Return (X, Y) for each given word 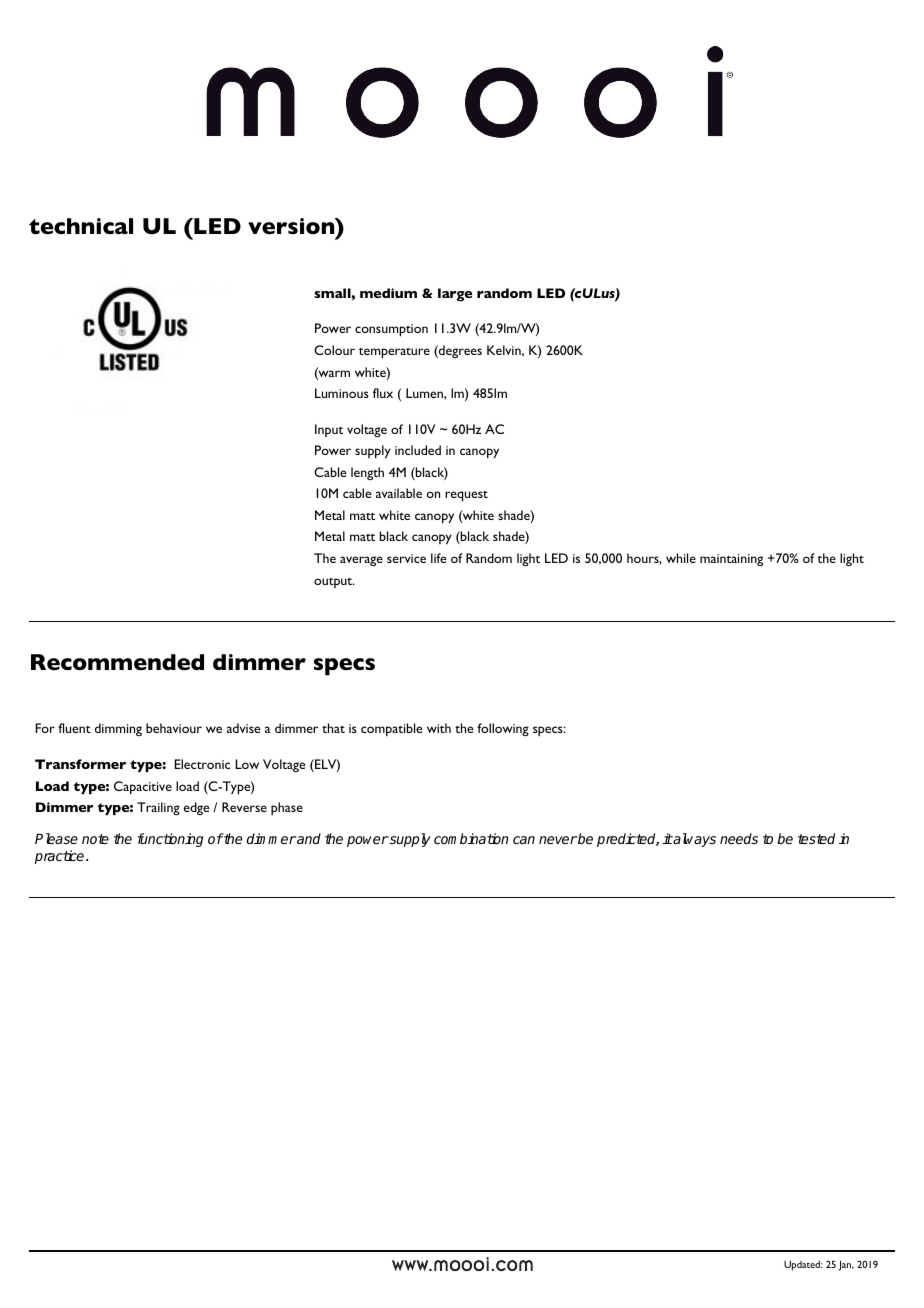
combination (471, 838)
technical (81, 226)
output (334, 583)
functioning (170, 840)
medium (388, 293)
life (438, 558)
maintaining (731, 560)
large (455, 295)
